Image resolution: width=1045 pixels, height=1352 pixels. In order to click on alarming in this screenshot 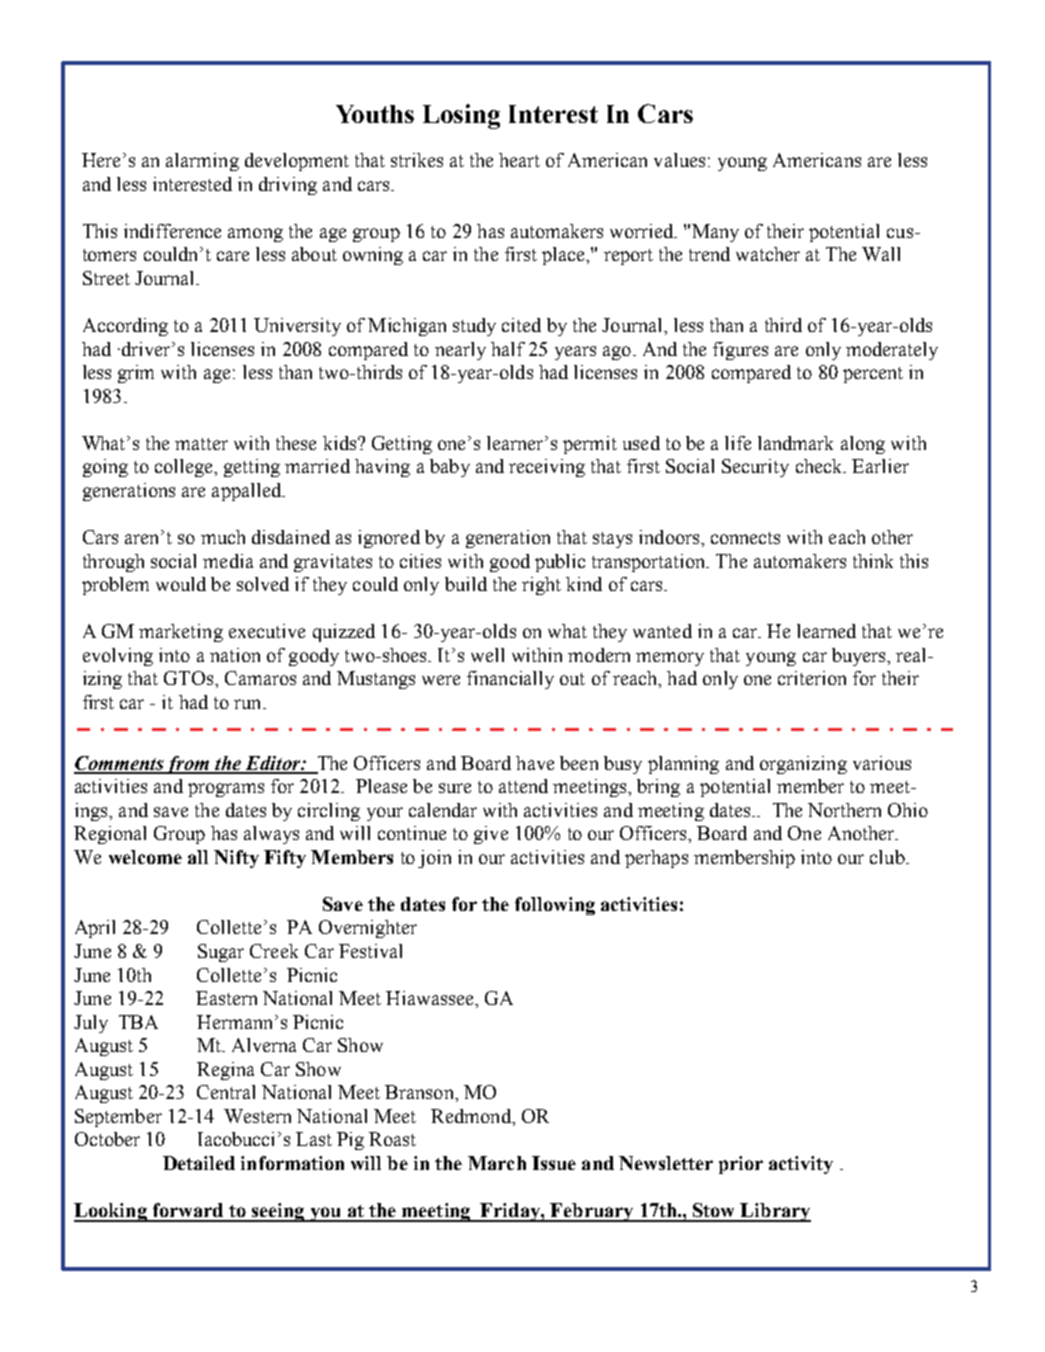, I will do `click(202, 162)`.
